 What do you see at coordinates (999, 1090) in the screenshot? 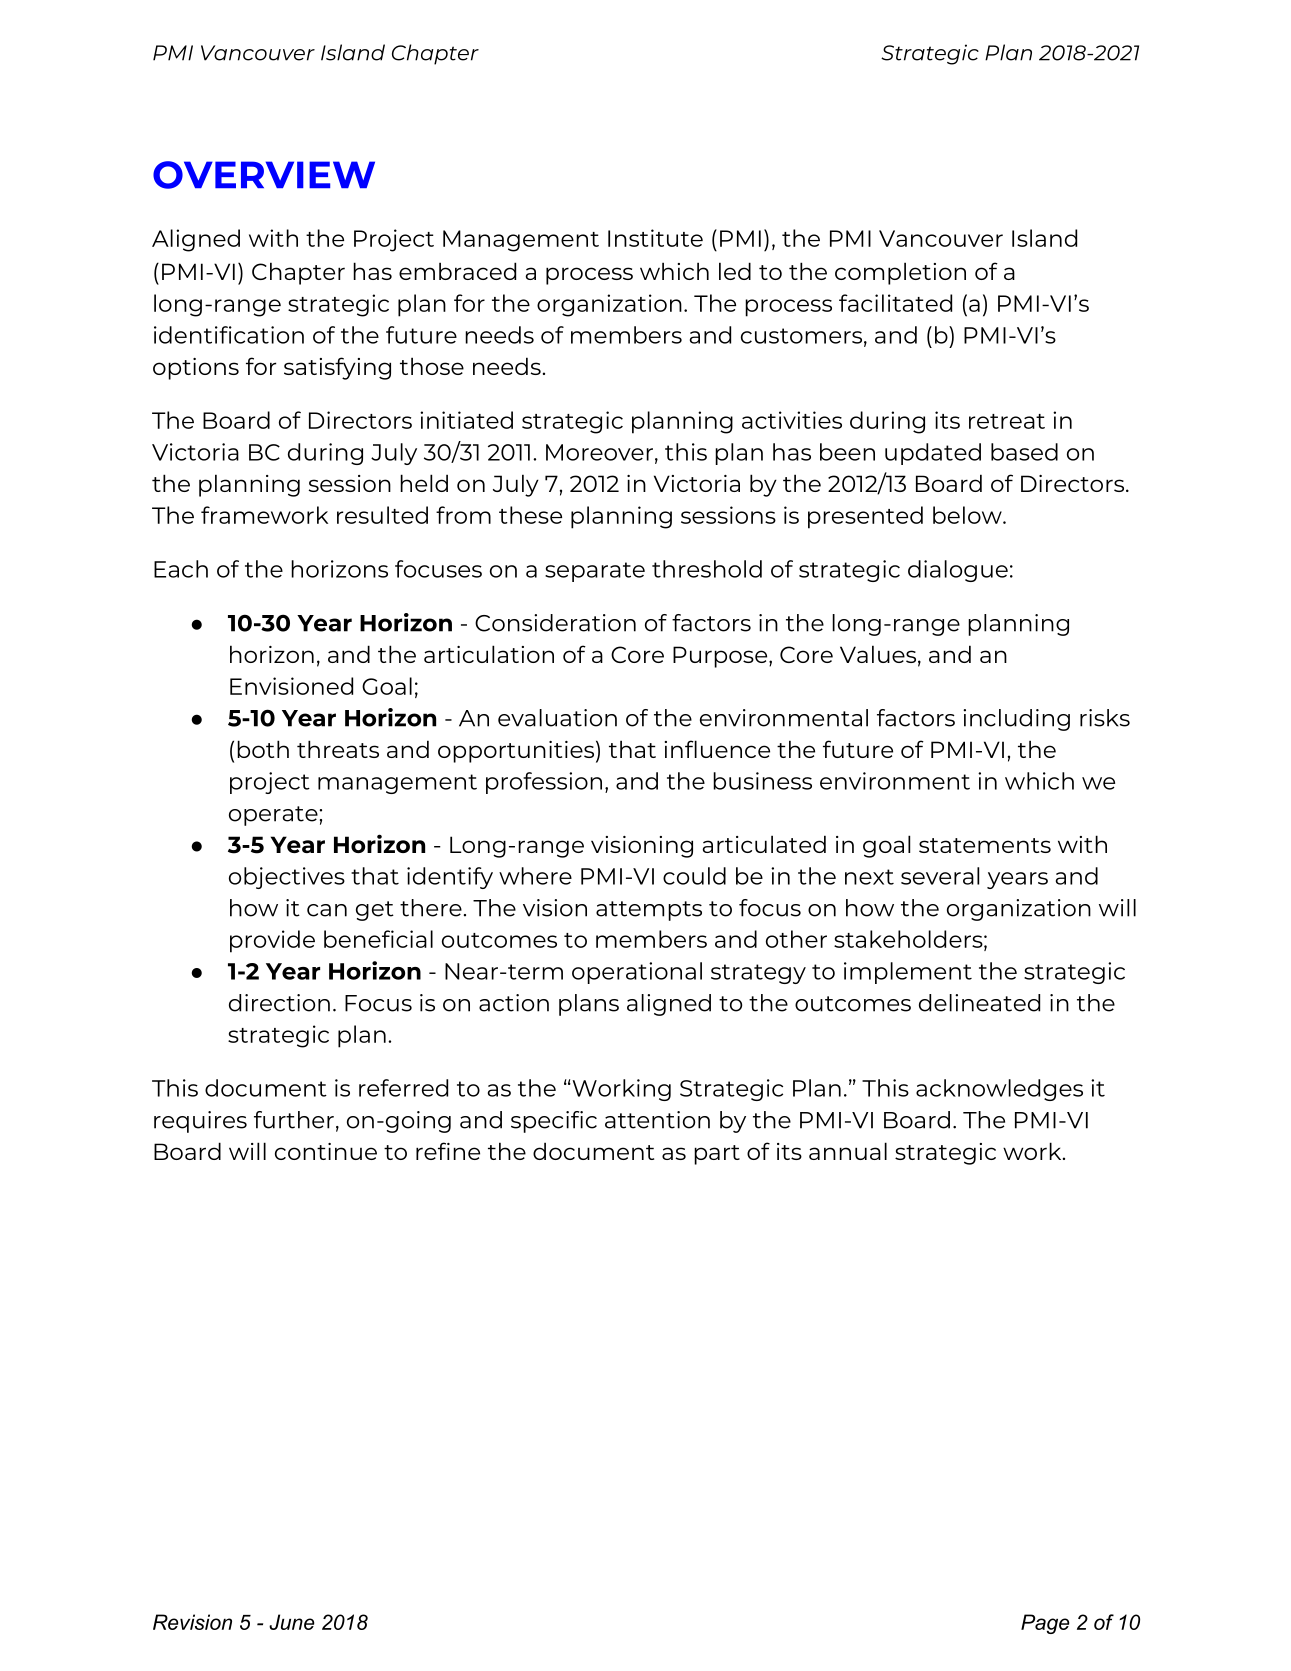
I see `acknowledges` at bounding box center [999, 1090].
